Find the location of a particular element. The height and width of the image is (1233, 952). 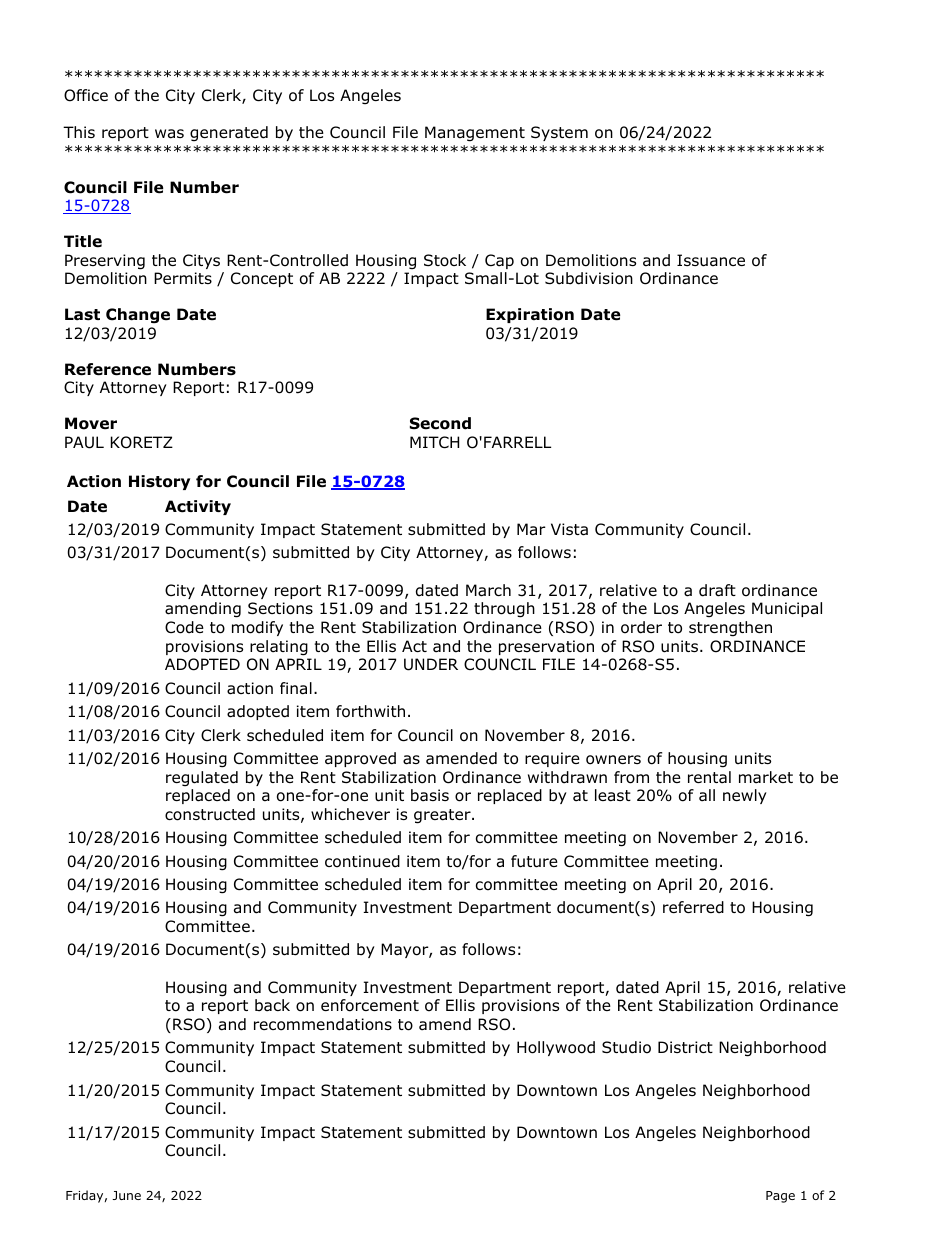

was is located at coordinates (169, 134).
